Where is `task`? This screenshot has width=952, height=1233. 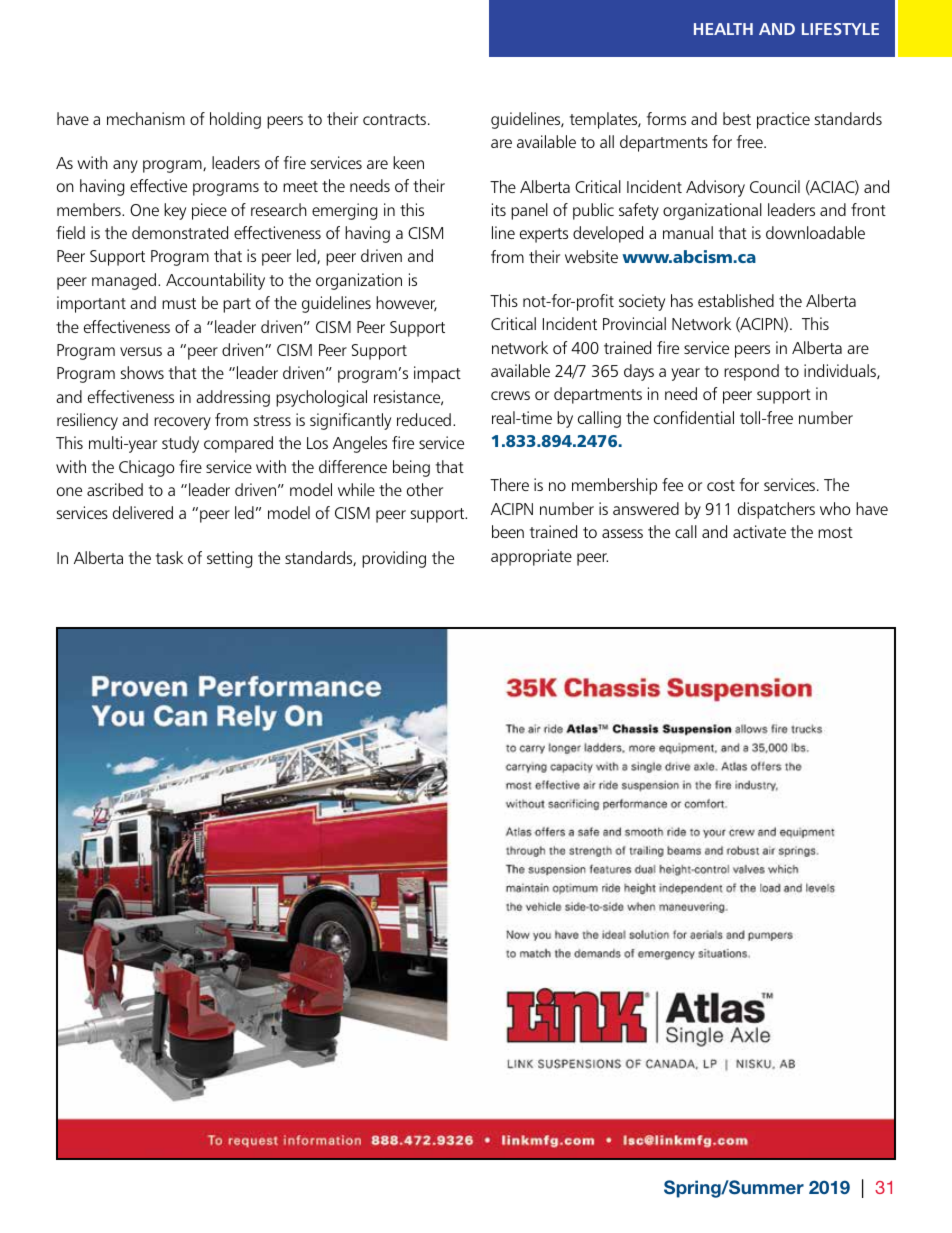 task is located at coordinates (169, 557).
